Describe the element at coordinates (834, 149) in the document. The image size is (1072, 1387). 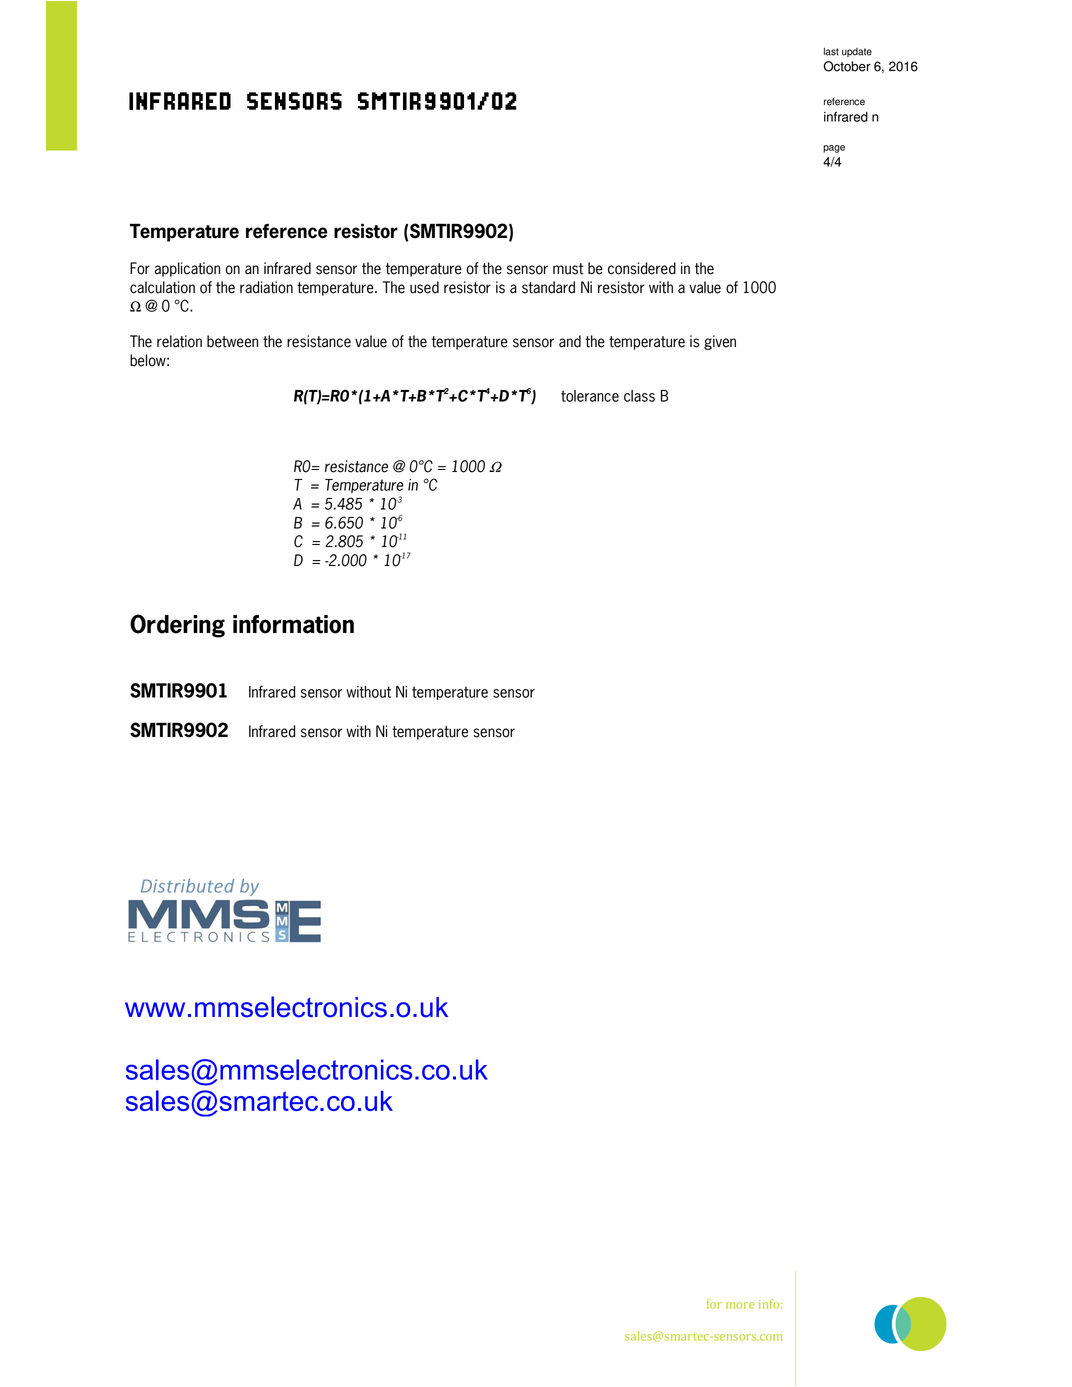
I see `page` at that location.
